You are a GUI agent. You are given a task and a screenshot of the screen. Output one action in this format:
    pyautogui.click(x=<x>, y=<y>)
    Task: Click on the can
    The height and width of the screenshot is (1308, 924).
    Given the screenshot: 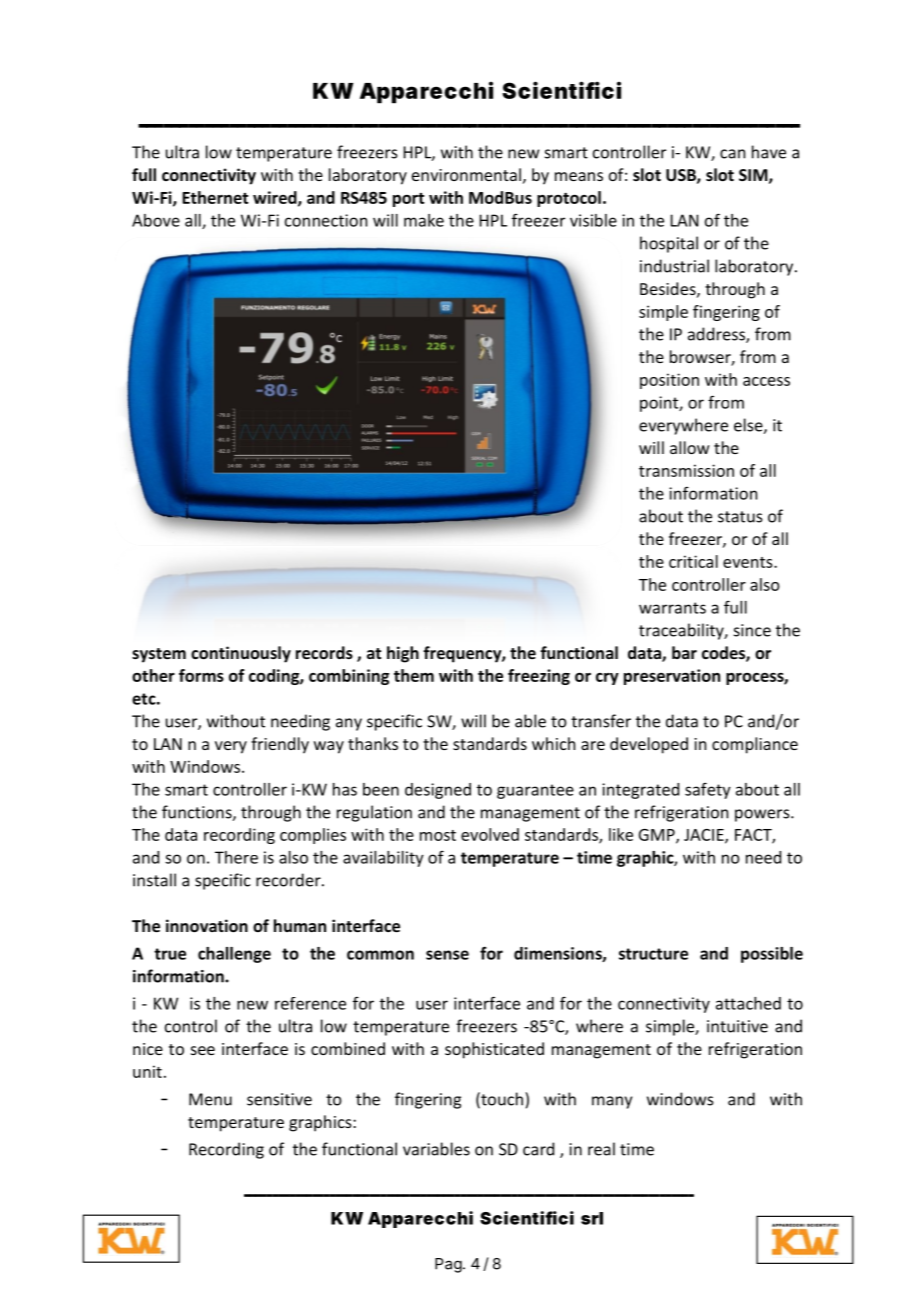 What is the action you would take?
    pyautogui.click(x=732, y=154)
